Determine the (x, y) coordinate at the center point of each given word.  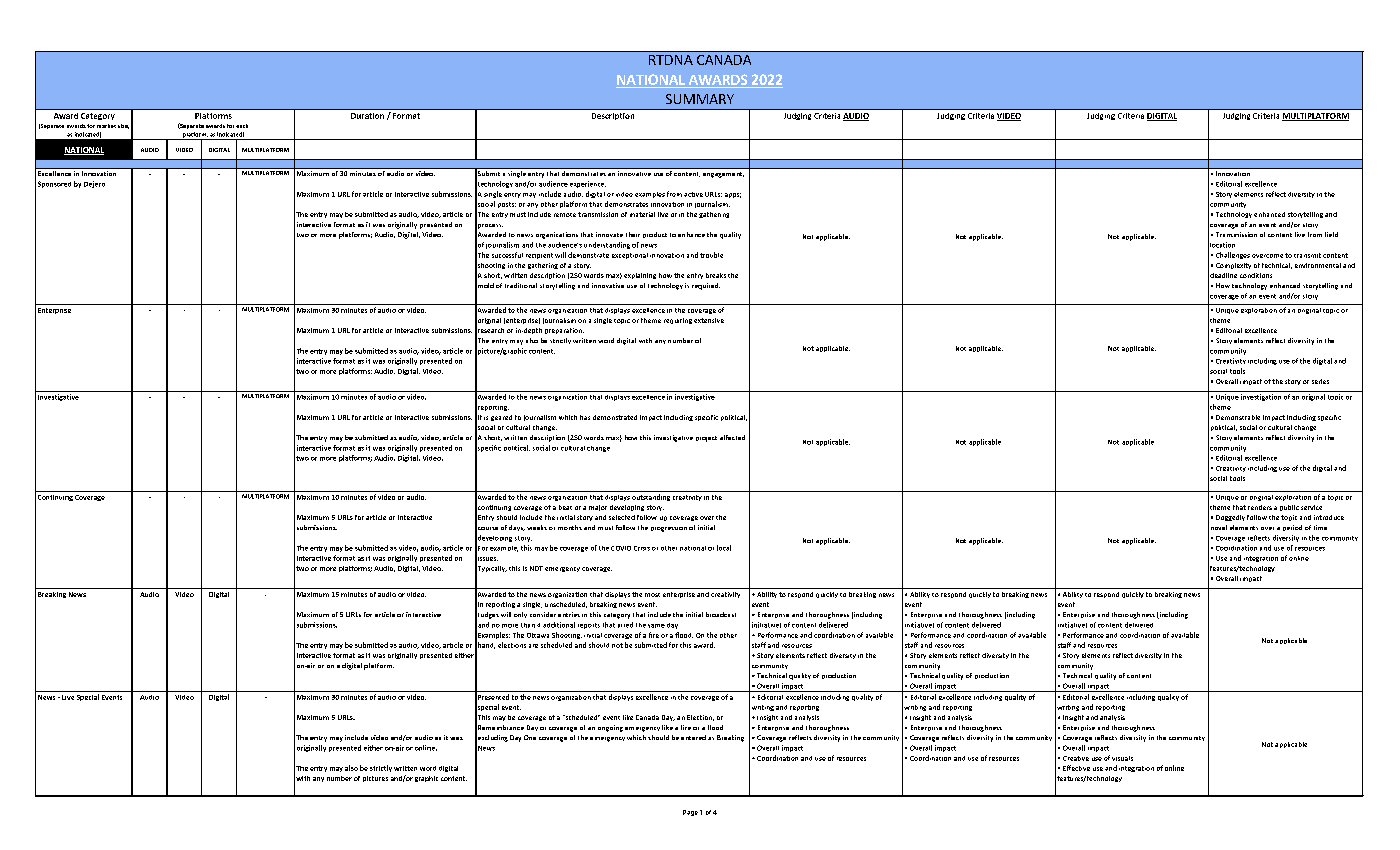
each (242, 126)
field (1331, 234)
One (530, 737)
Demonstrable (1238, 417)
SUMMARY (700, 99)
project (706, 439)
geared (501, 418)
